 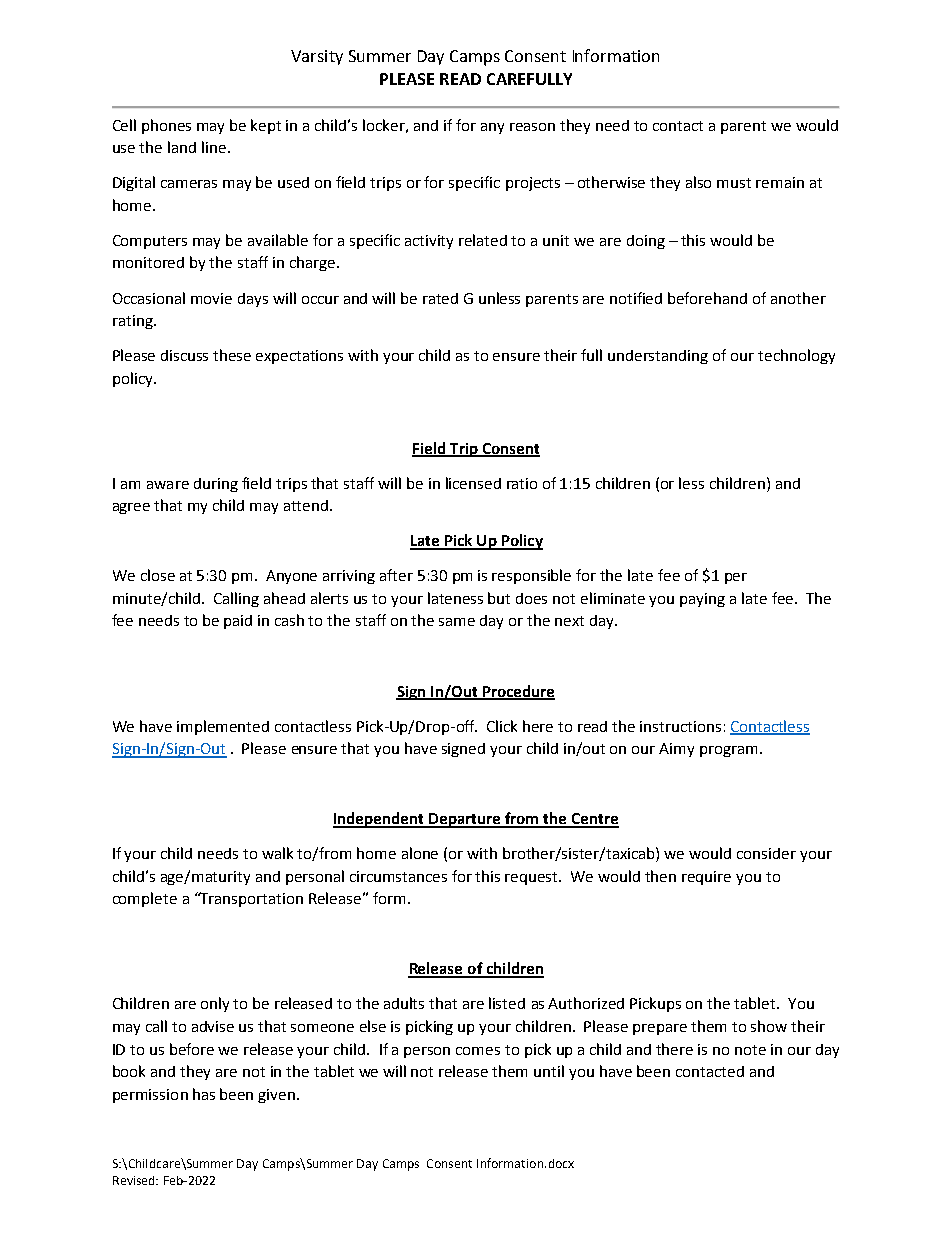 I want to click on phones, so click(x=166, y=126).
